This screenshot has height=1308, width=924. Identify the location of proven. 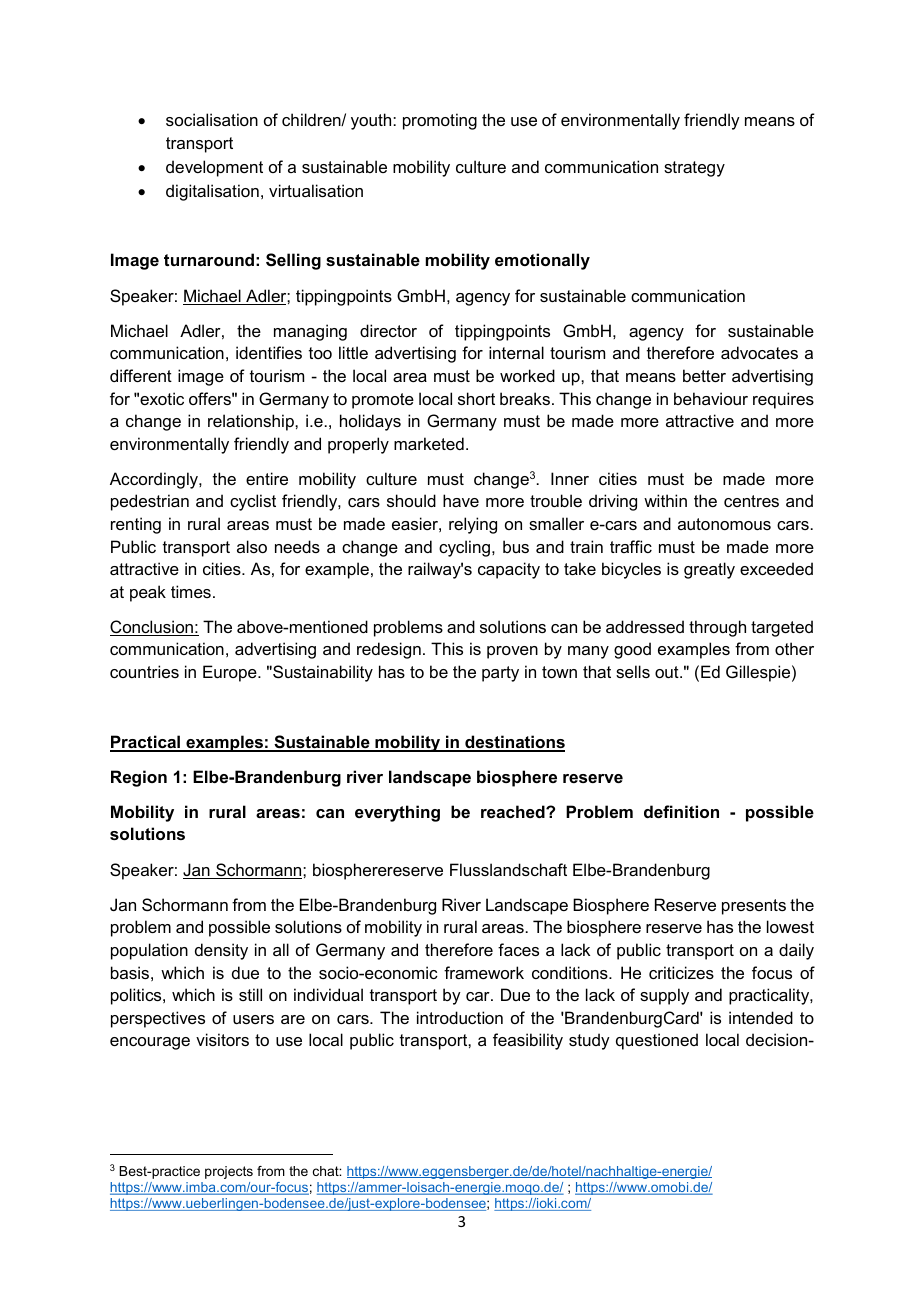
(512, 652).
